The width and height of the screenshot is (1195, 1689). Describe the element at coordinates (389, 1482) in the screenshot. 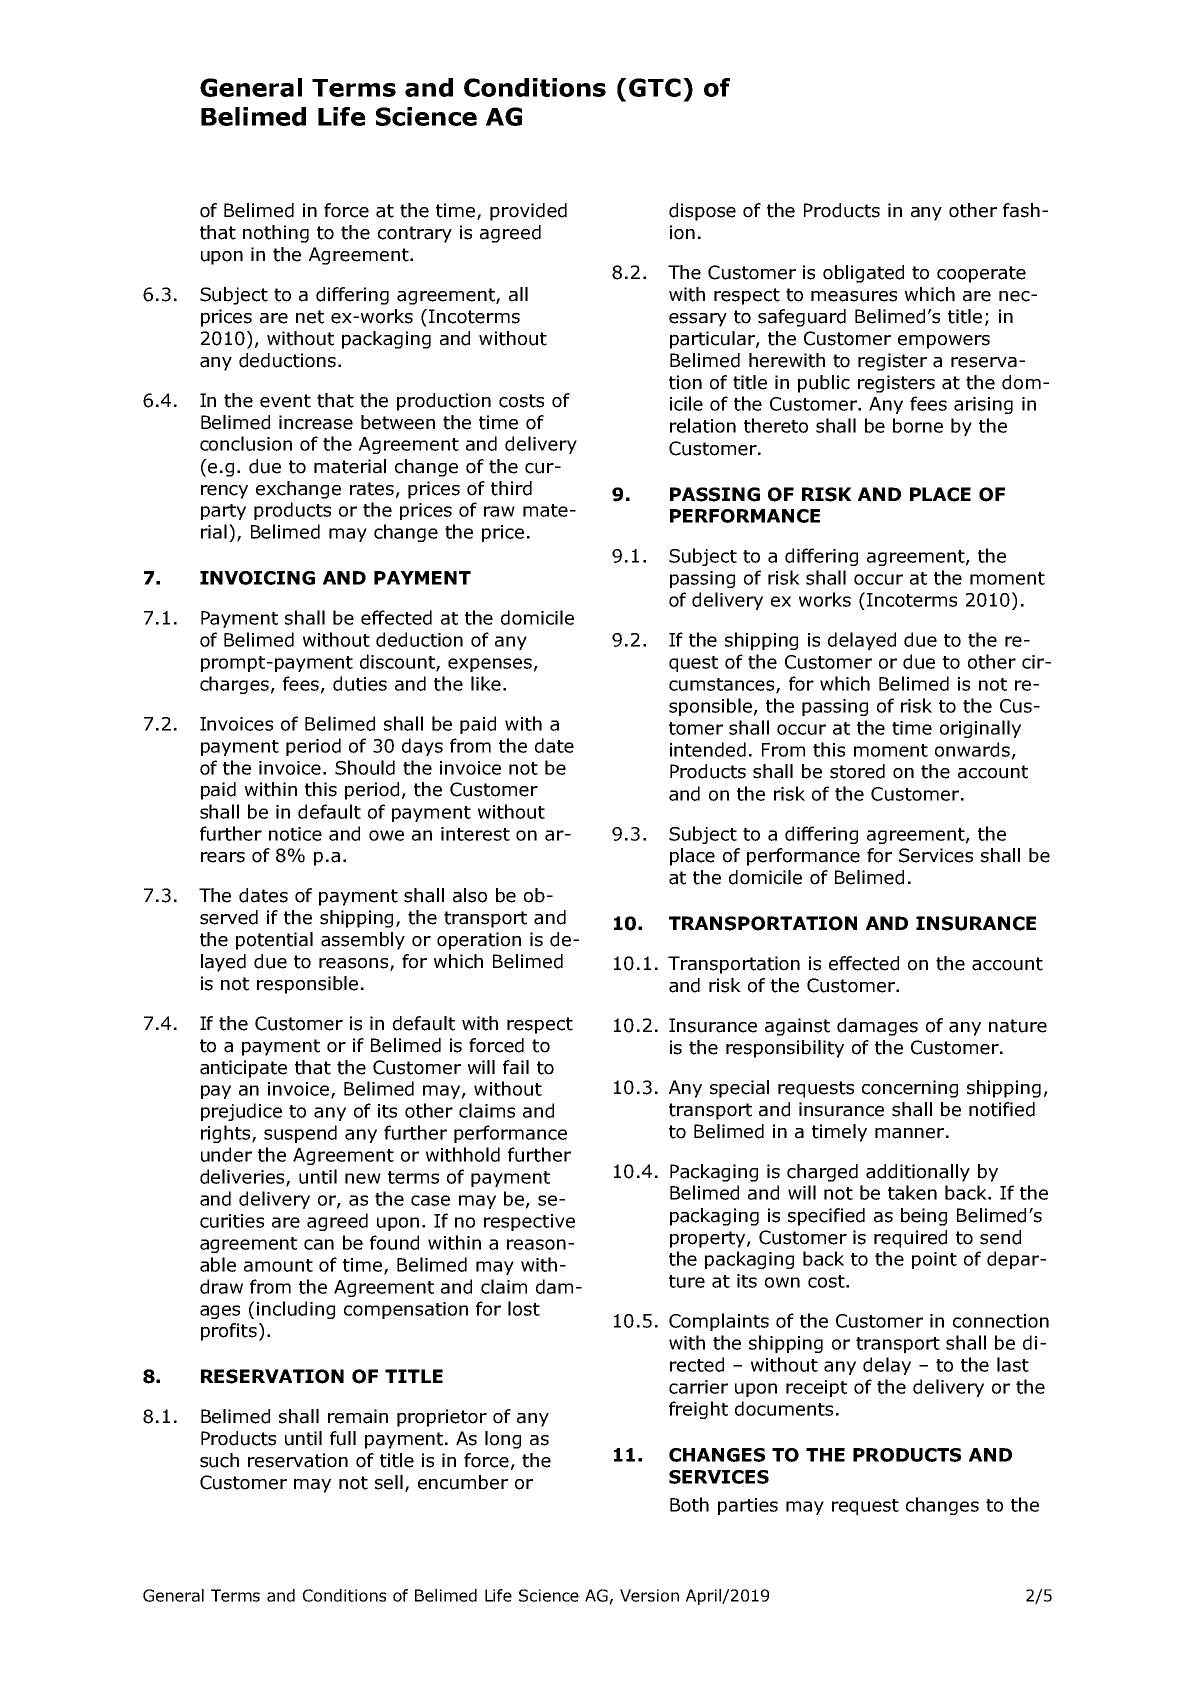

I see `sell` at that location.
